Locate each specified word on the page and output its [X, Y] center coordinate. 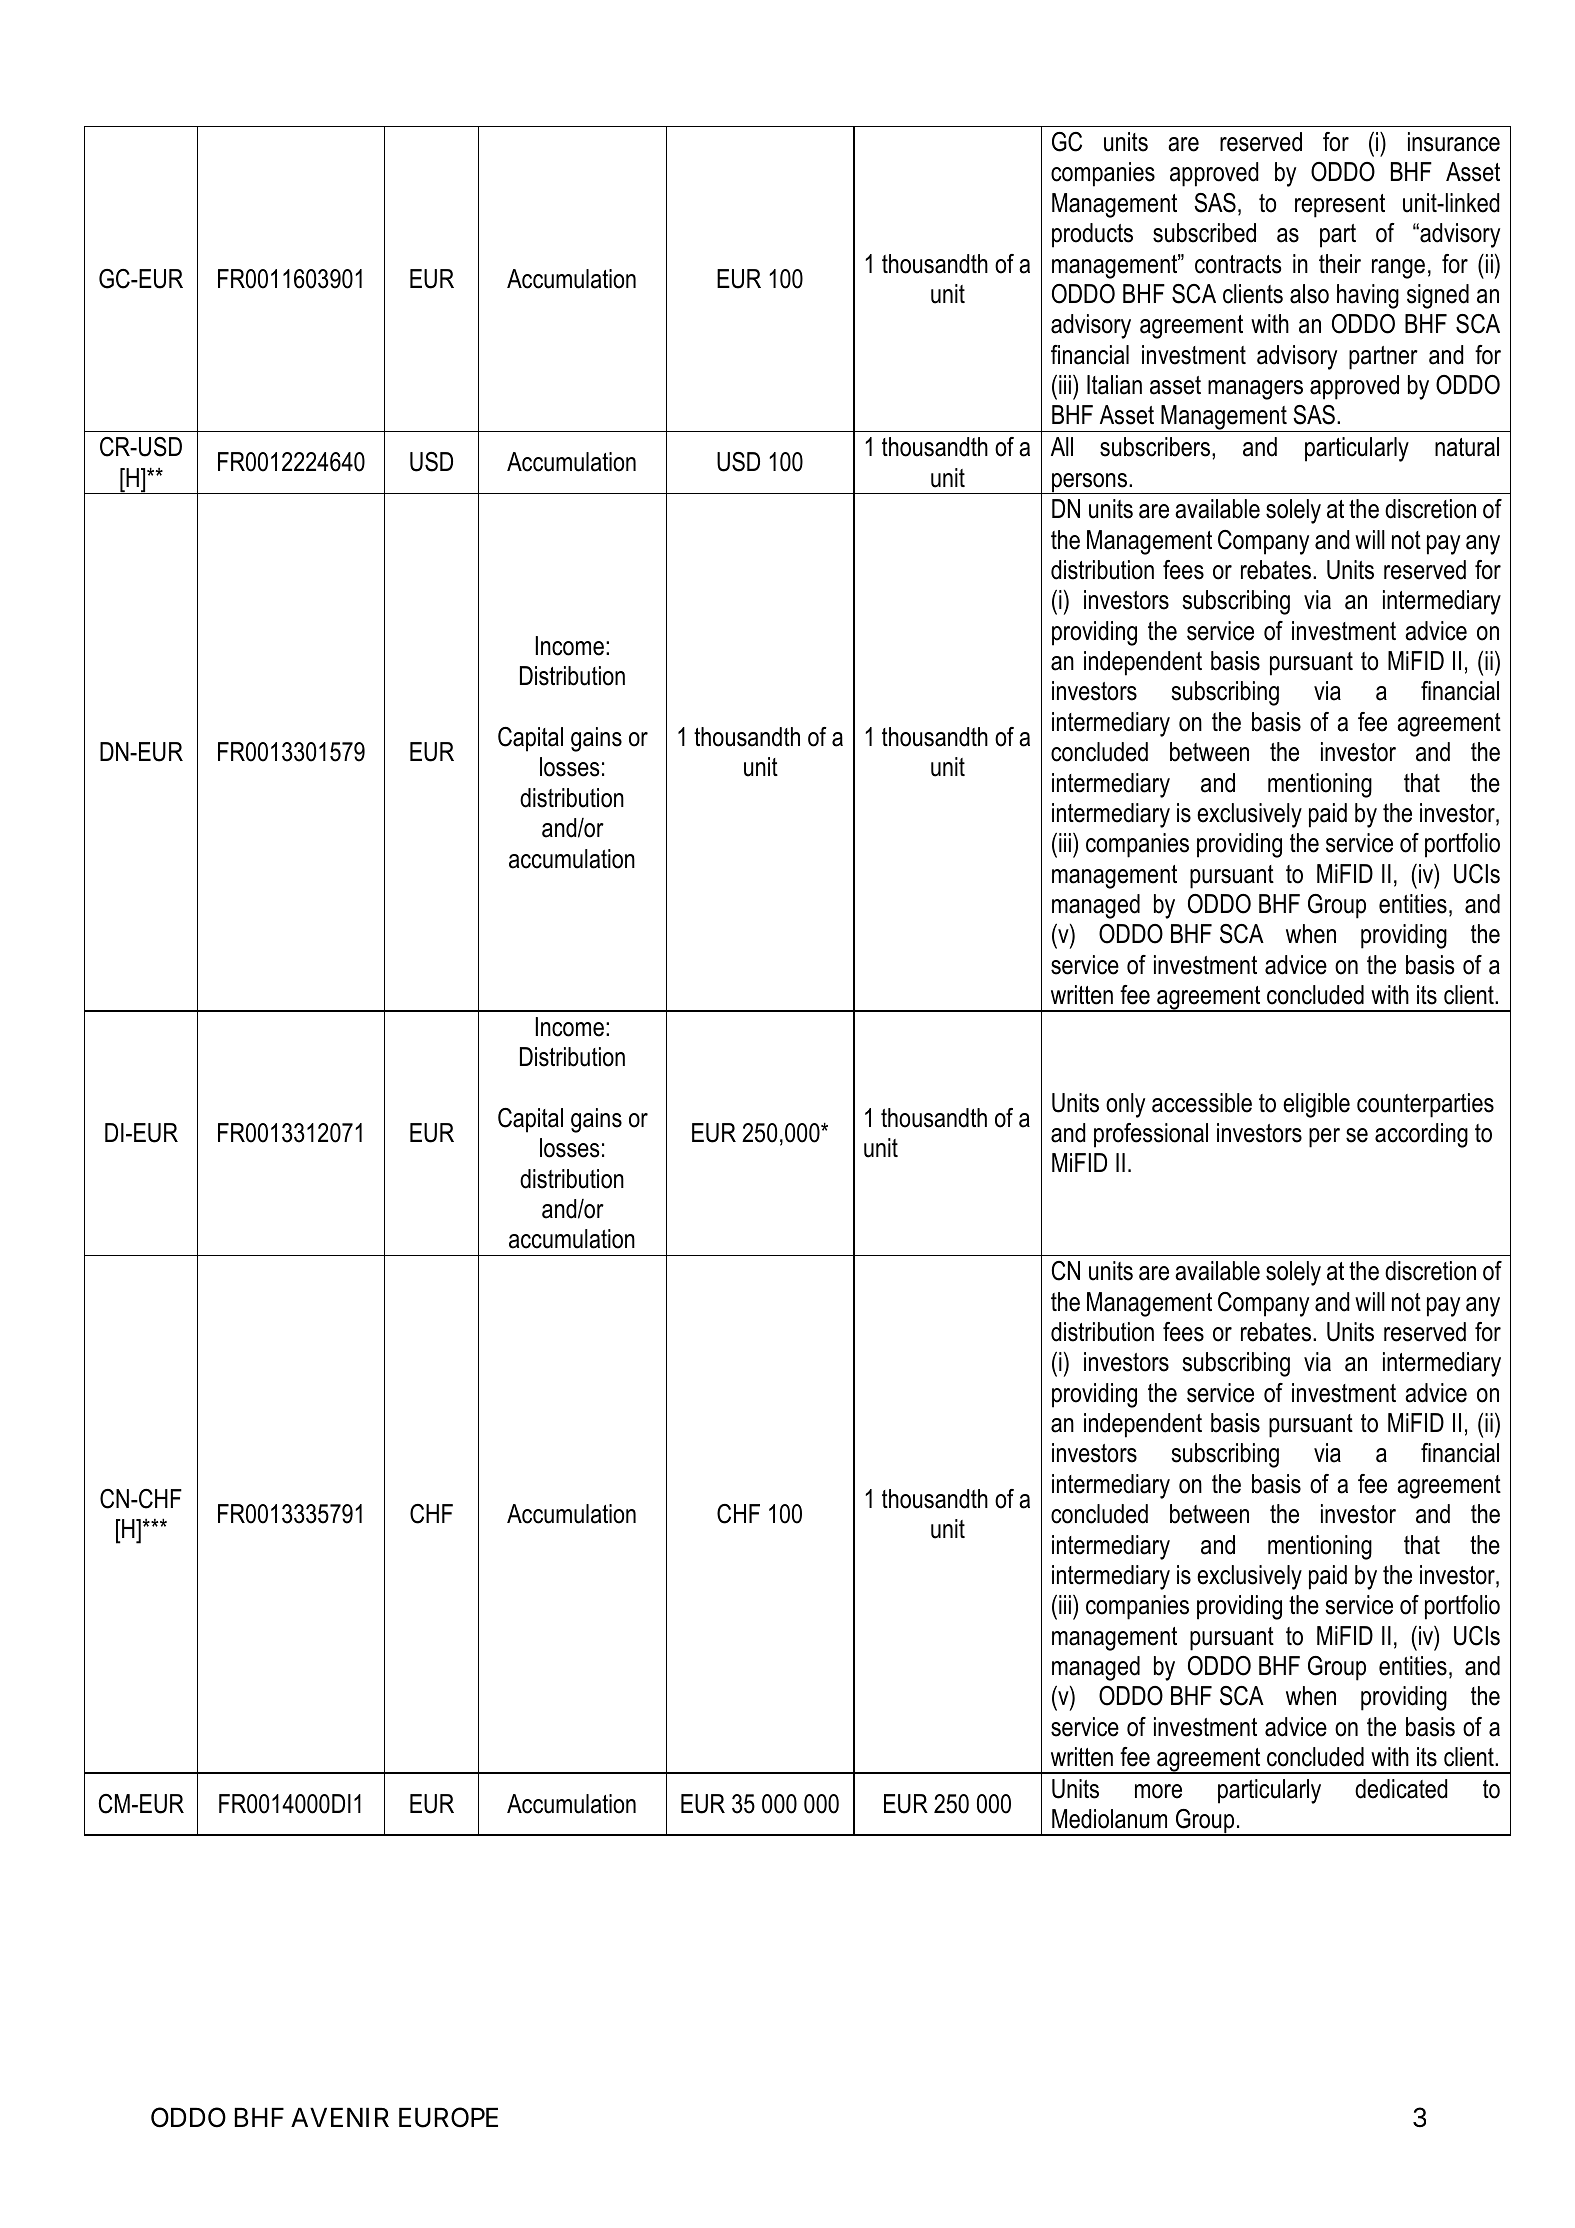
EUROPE [448, 2117]
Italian [1114, 385]
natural [1467, 447]
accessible [1202, 1103]
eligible [1316, 1105]
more [1158, 1791]
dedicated [1401, 1789]
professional [1151, 1135]
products [1092, 235]
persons [1089, 483]
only [1125, 1105]
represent [1340, 206]
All [1062, 446]
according [1421, 1135]
